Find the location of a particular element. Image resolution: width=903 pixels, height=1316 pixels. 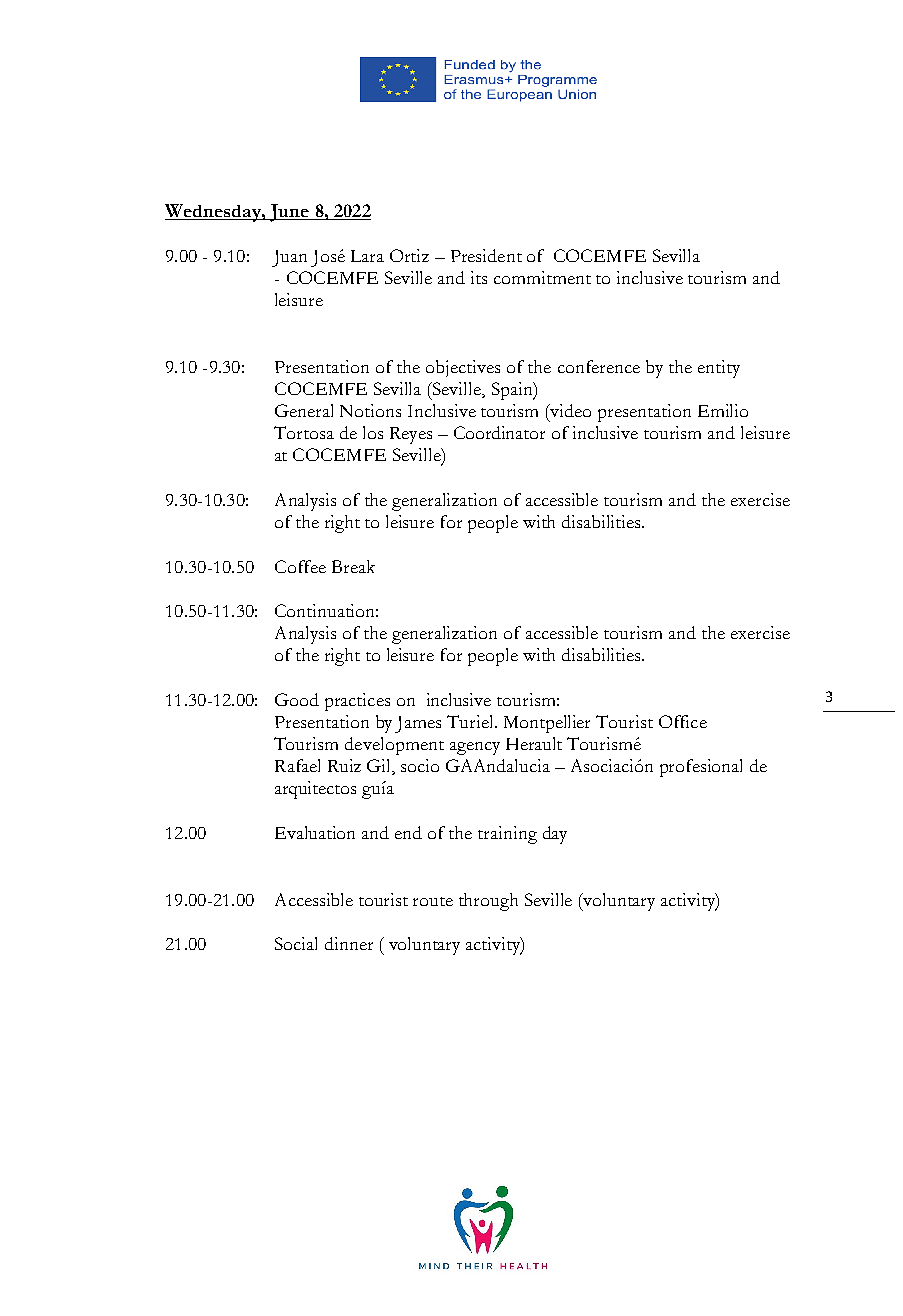

dinner is located at coordinates (349, 943).
